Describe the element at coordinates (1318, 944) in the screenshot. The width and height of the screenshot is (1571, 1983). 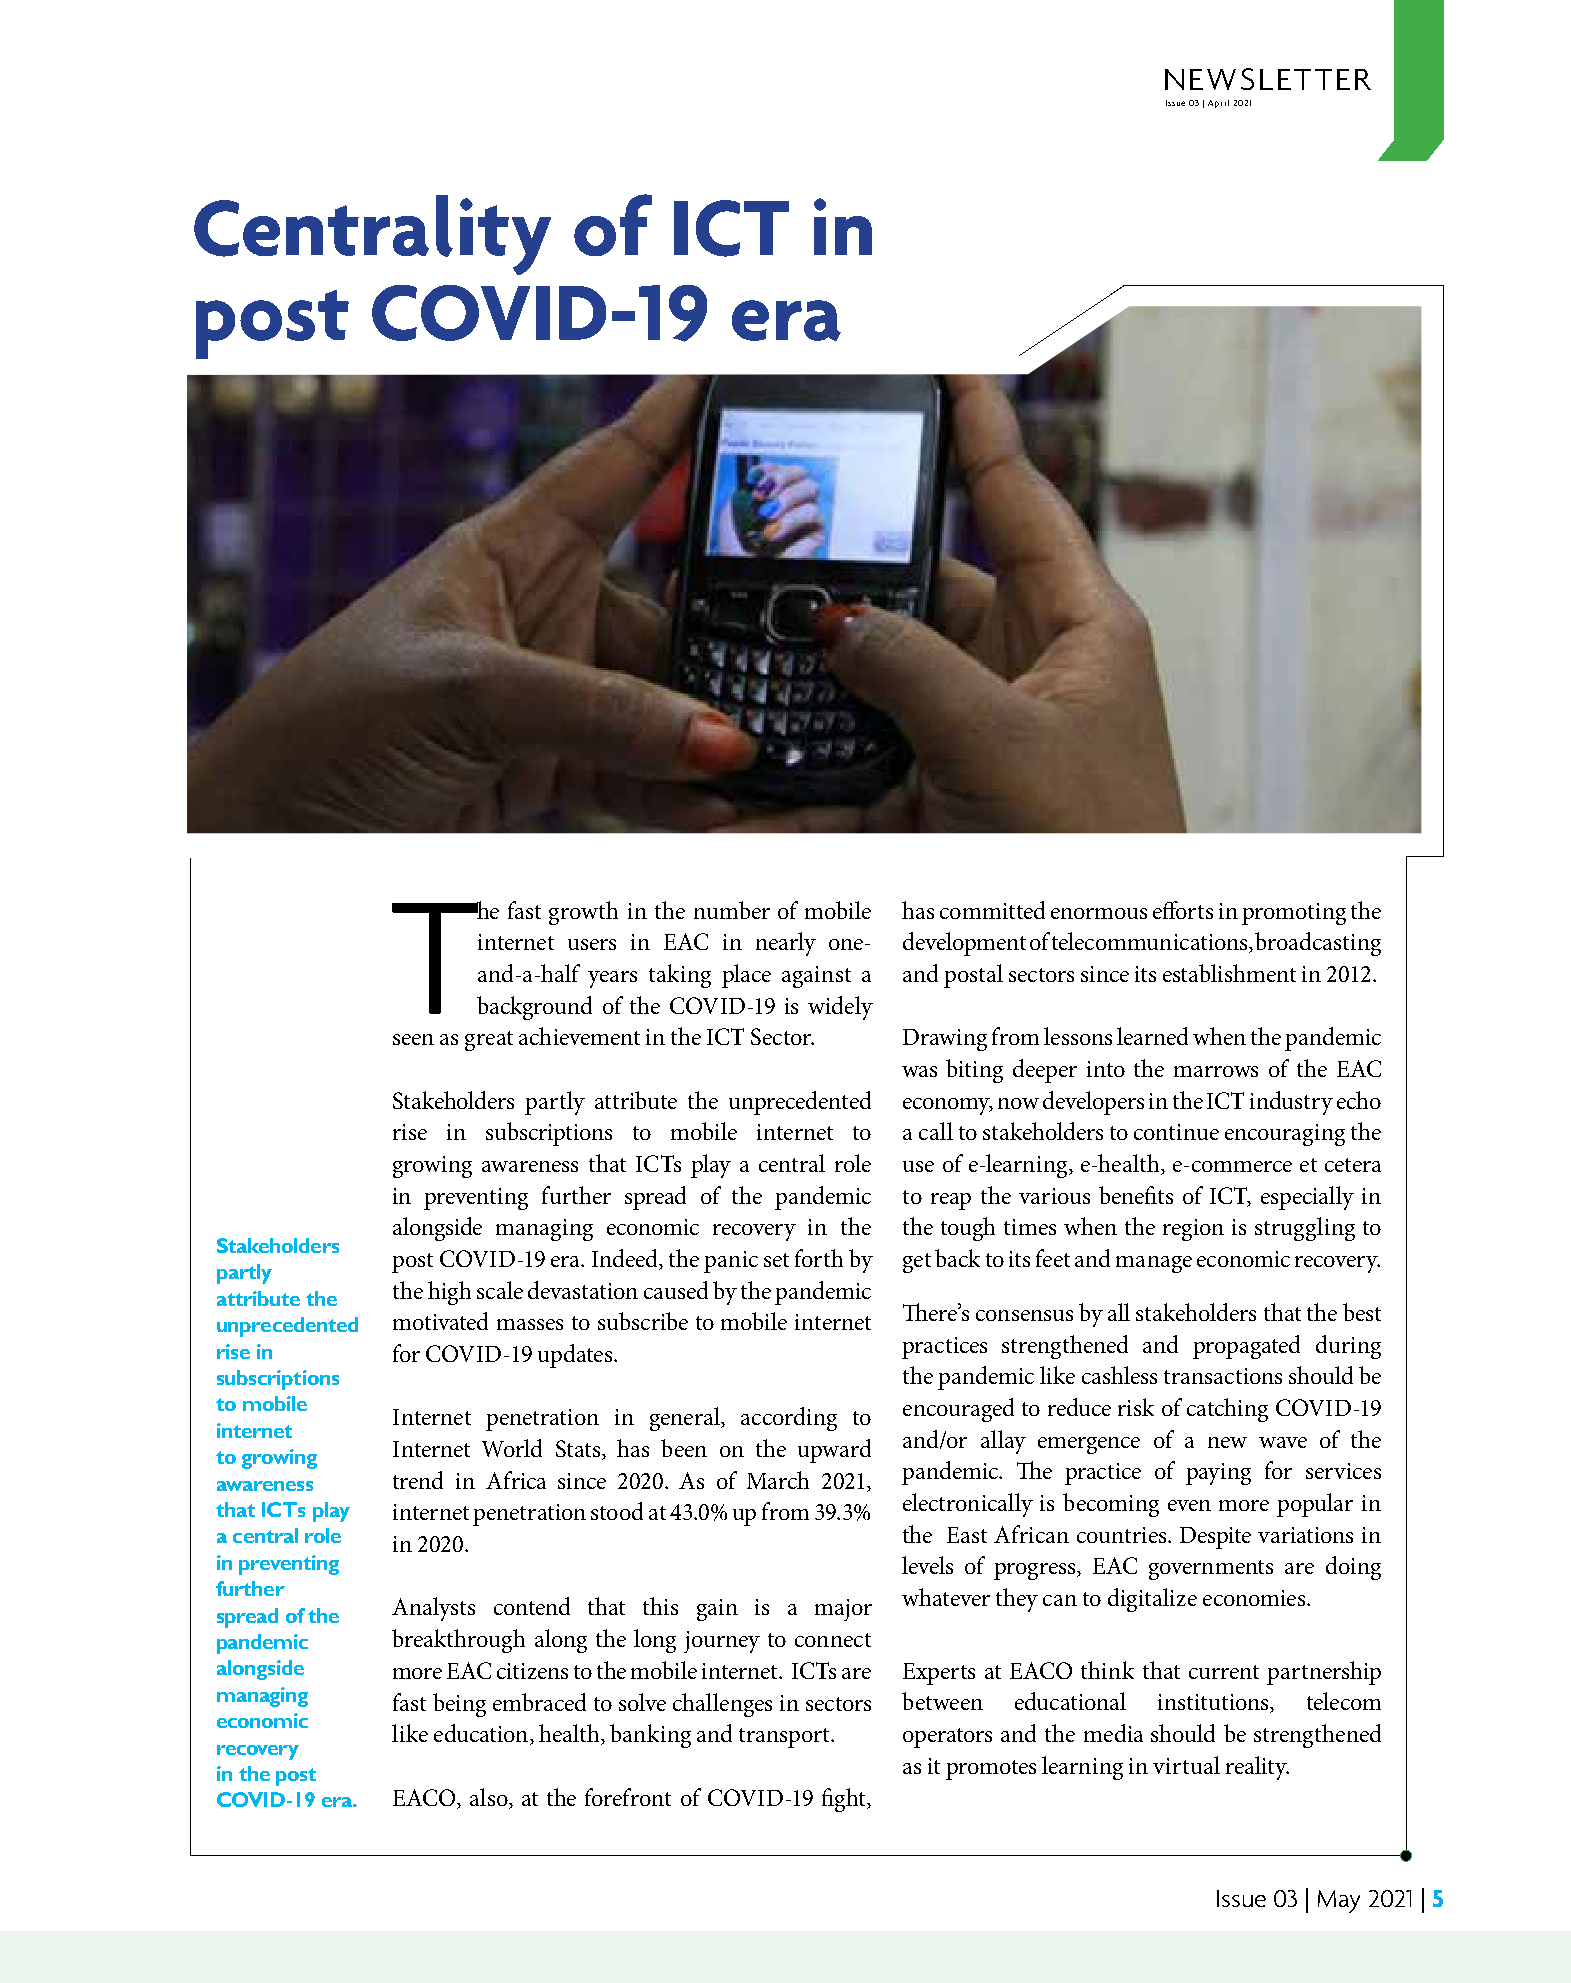
I see `broadcasting` at that location.
